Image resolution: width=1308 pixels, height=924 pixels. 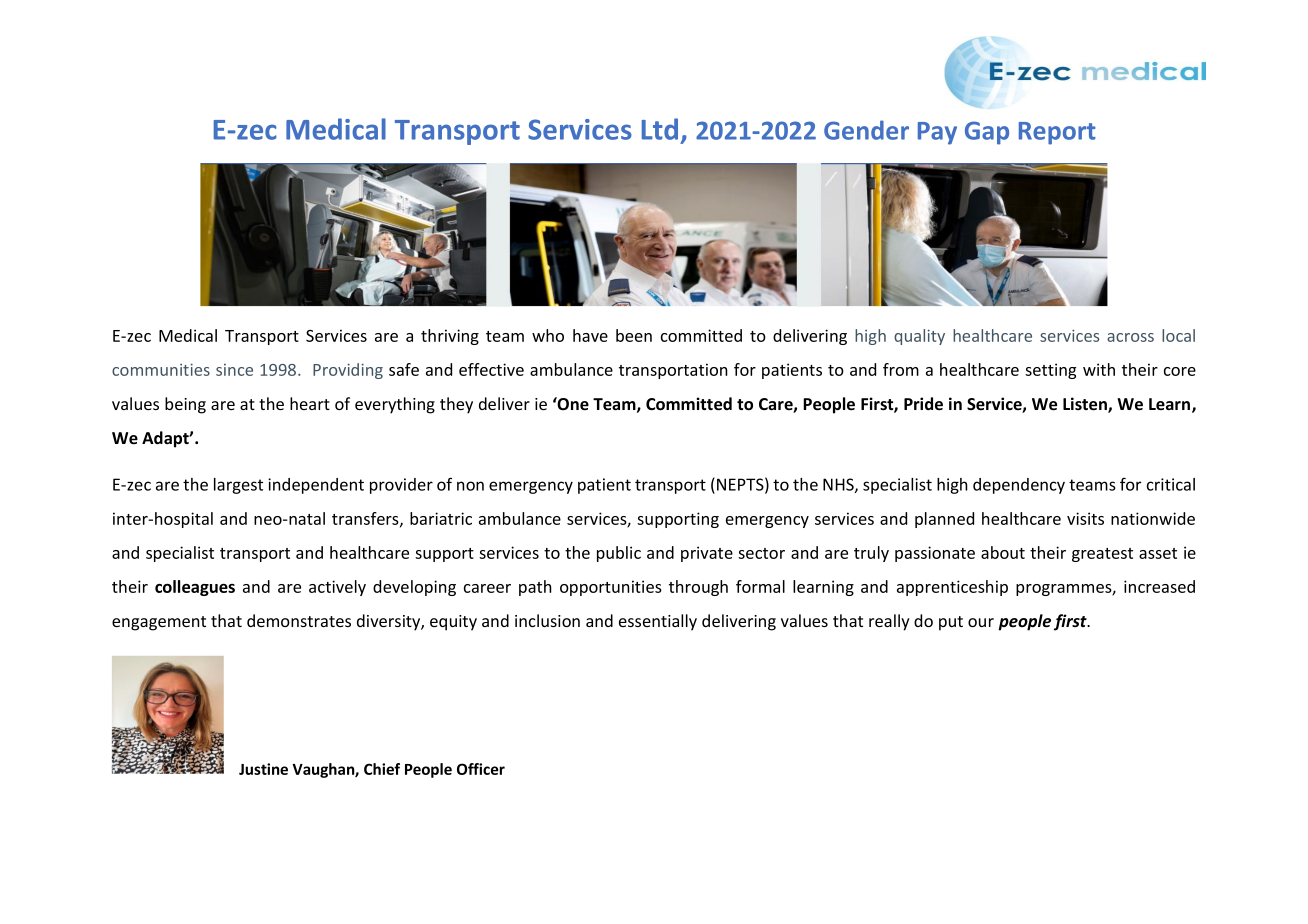 I want to click on Report, so click(x=1057, y=133).
